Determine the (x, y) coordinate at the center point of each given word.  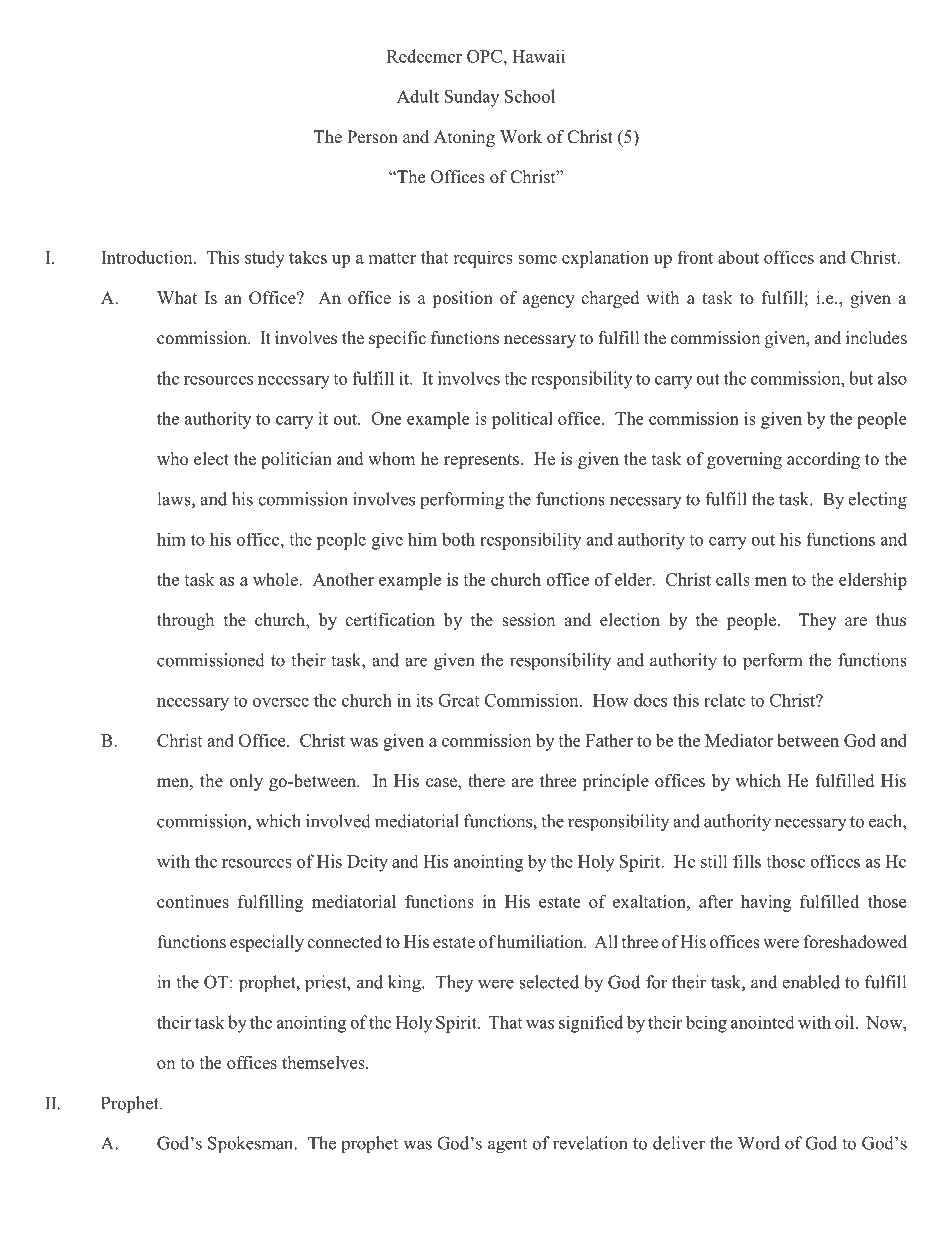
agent (507, 1146)
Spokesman (252, 1144)
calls (733, 579)
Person (372, 137)
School (530, 96)
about (738, 257)
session (529, 620)
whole (276, 579)
